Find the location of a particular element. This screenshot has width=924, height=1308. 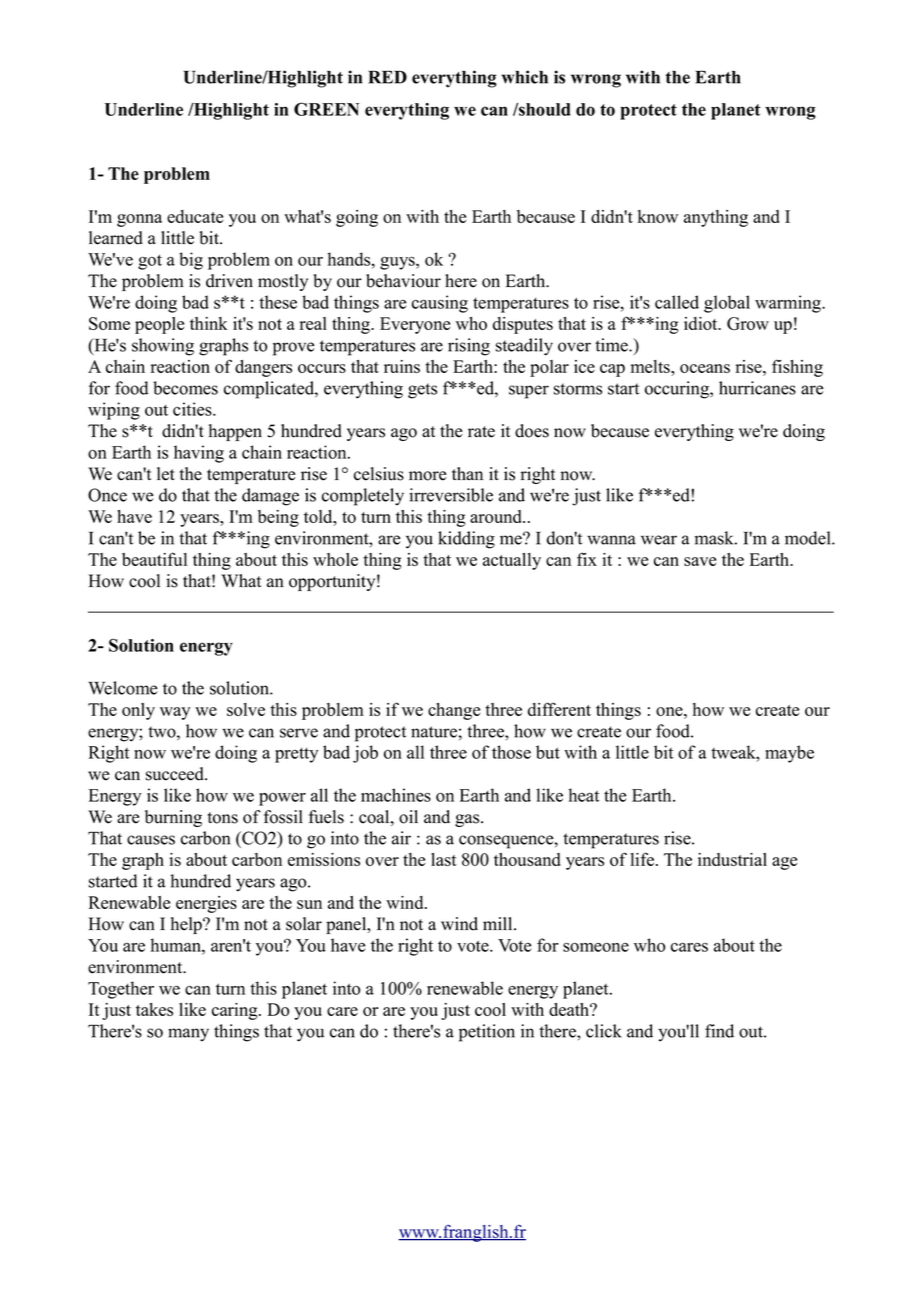

cities is located at coordinates (193, 409).
